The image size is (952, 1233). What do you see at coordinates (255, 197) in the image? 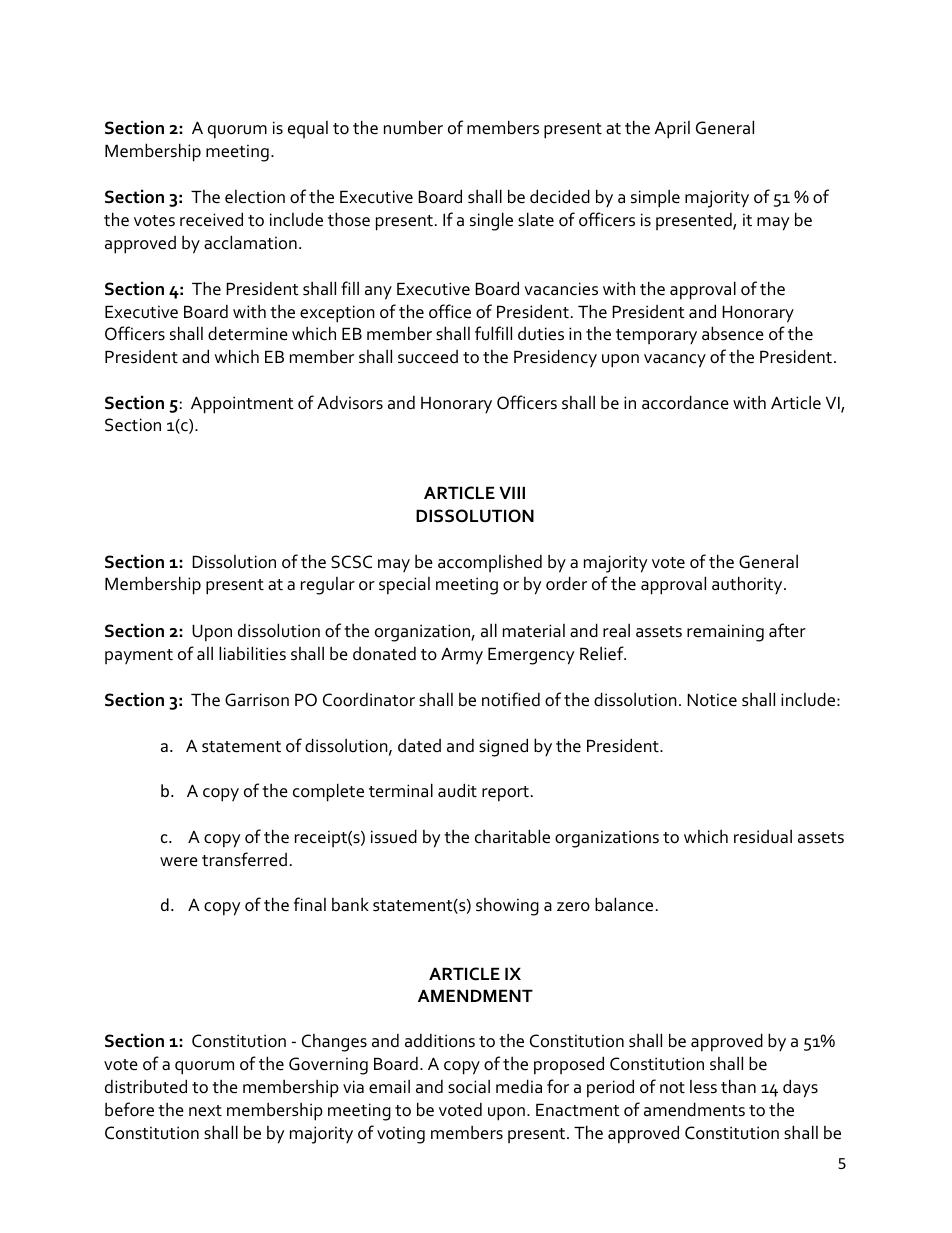
I see `election` at bounding box center [255, 197].
